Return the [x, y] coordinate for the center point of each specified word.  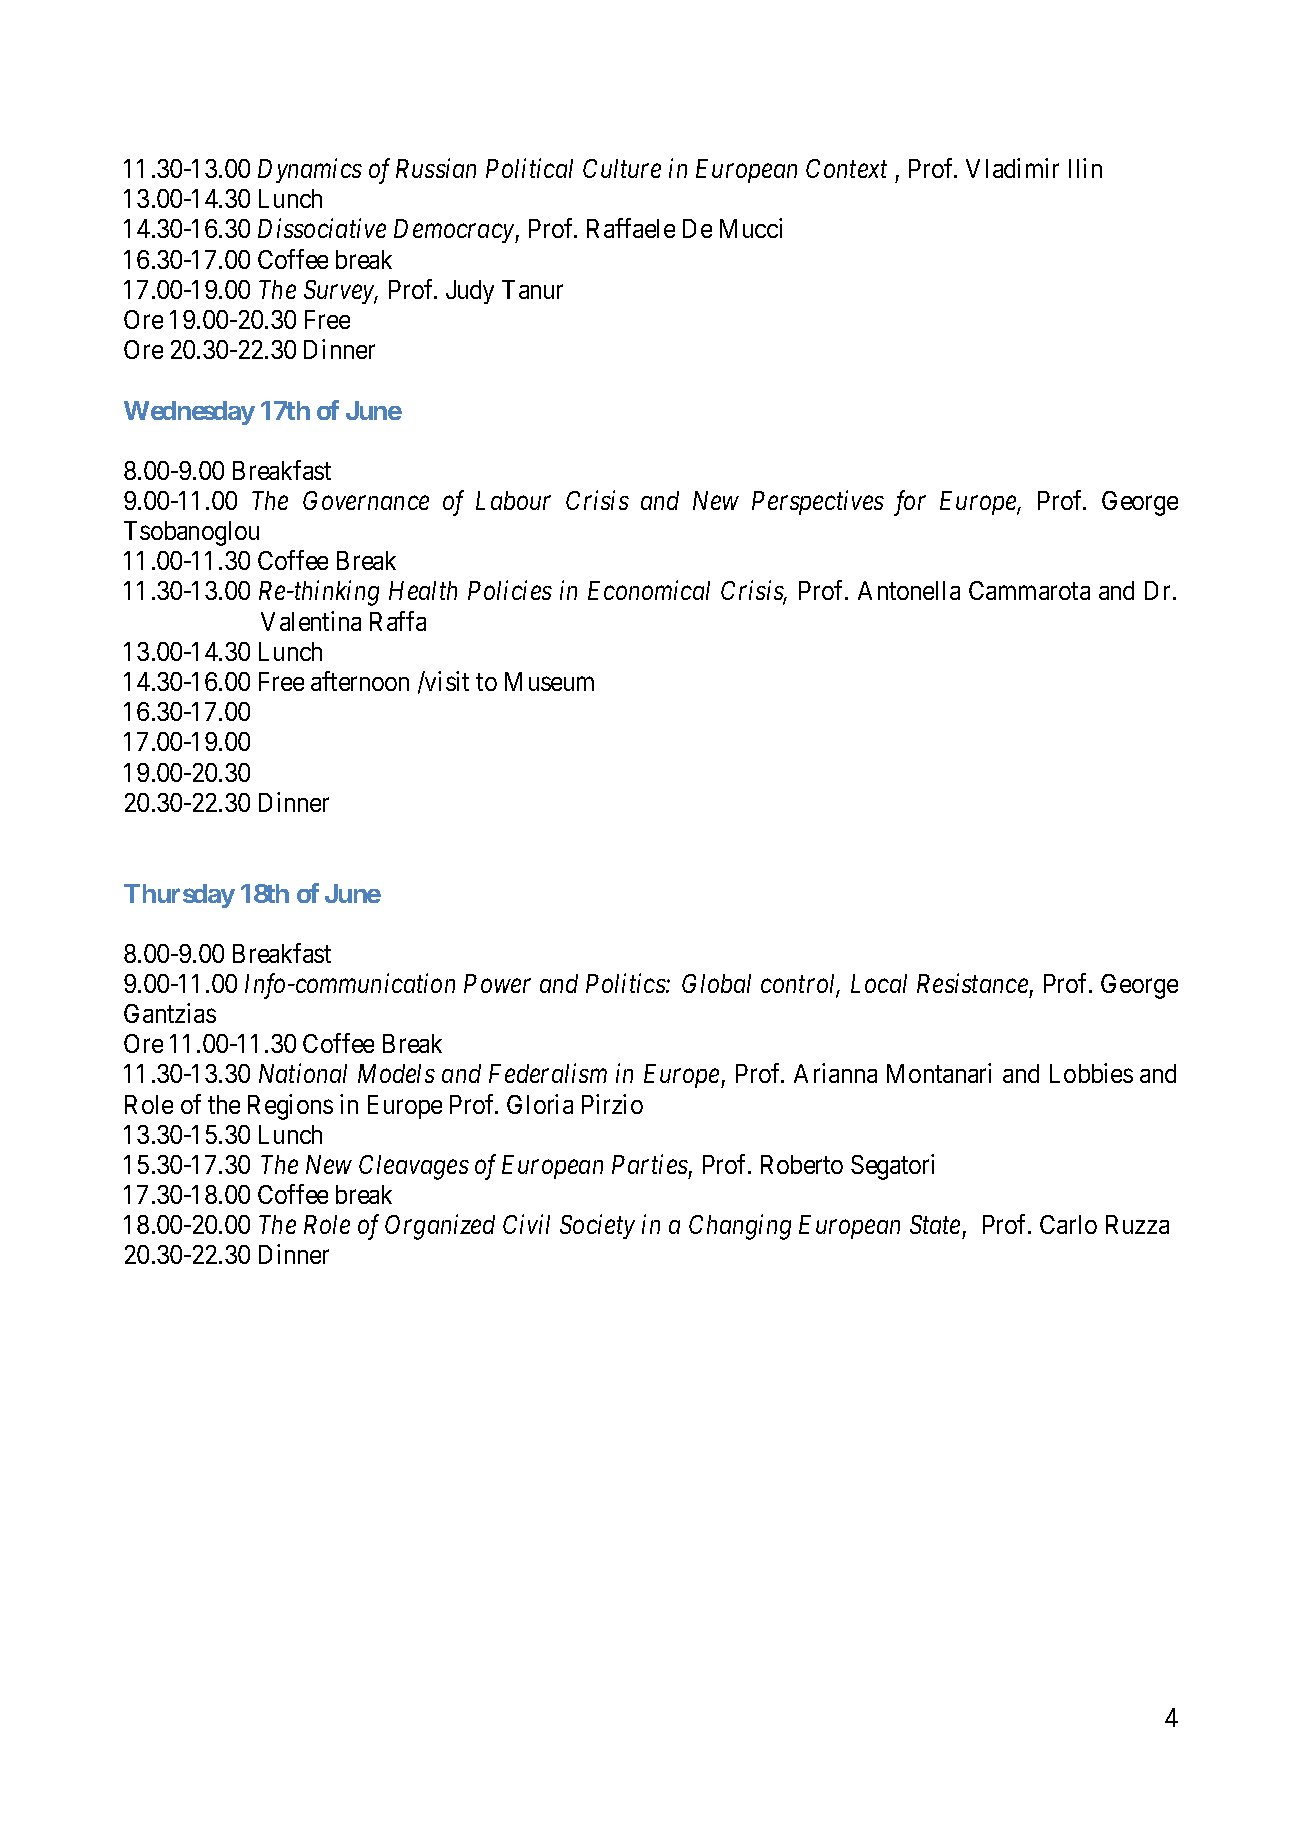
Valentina [311, 621]
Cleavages [414, 1167]
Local [879, 983]
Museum [549, 681]
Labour [513, 500]
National [303, 1073]
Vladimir [1012, 168]
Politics [626, 983]
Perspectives [818, 503]
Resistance [972, 983]
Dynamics [310, 171]
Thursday [179, 896]
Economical [649, 590]
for [910, 503]
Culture [622, 168]
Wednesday [189, 413]
